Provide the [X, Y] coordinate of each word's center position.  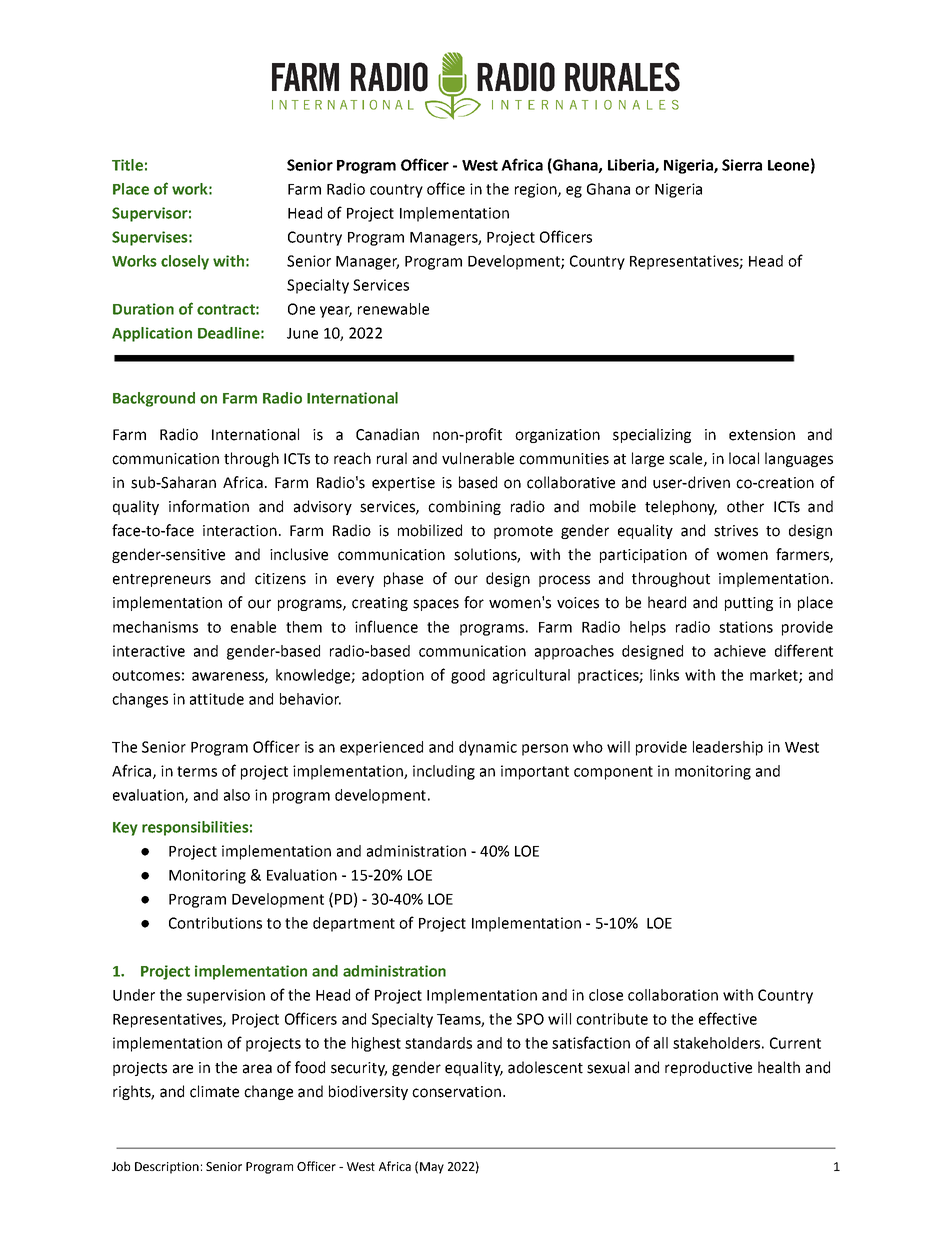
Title [127, 165]
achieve [740, 651]
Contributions [215, 923]
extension [762, 435]
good [468, 676]
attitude [217, 699]
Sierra [742, 165]
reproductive [708, 1068]
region [537, 190]
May [432, 1168]
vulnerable [478, 458]
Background [154, 399]
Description [167, 1168]
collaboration [673, 995]
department [354, 924]
